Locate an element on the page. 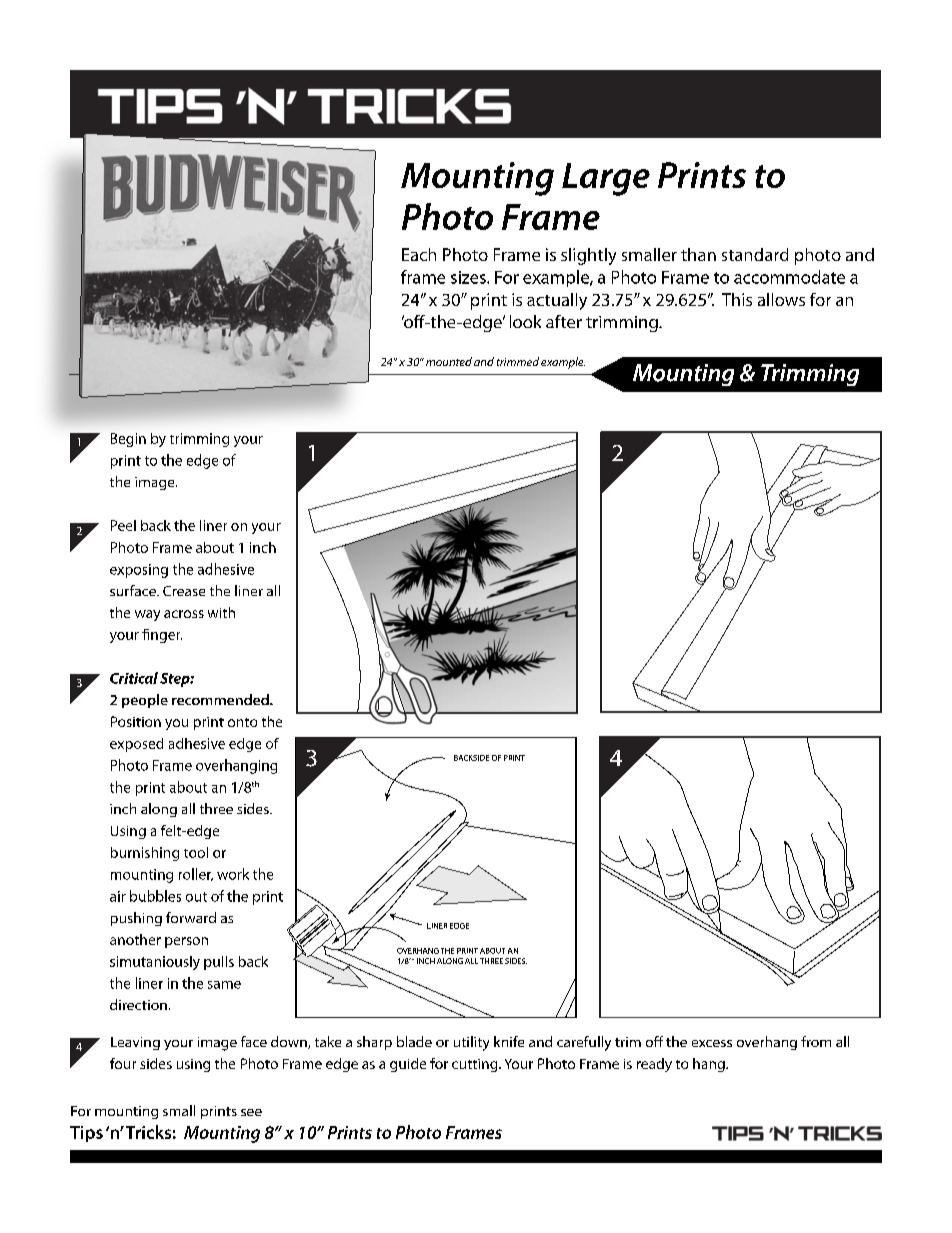 Image resolution: width=952 pixels, height=1233 pixels. sizes is located at coordinates (469, 277).
